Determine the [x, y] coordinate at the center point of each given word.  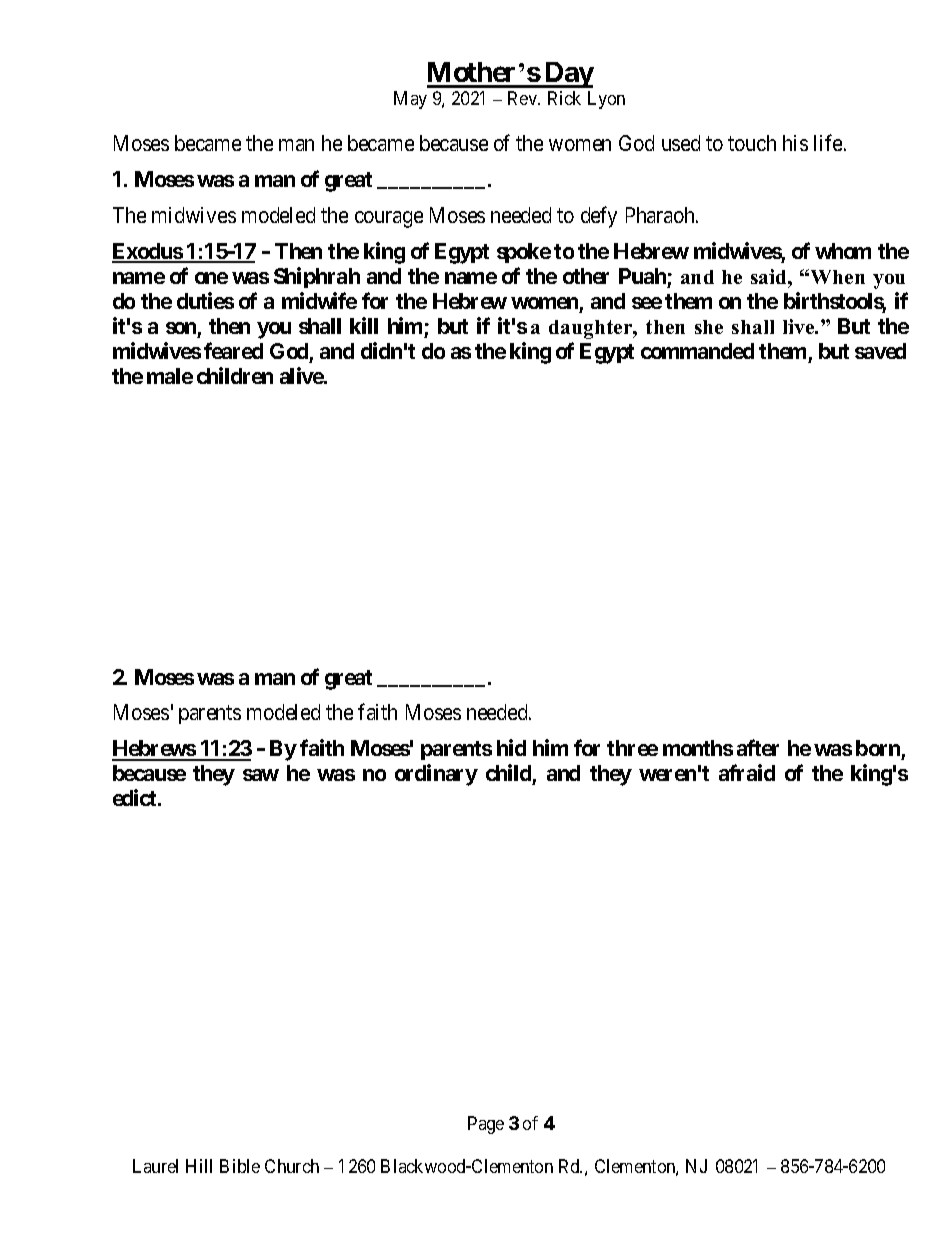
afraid [747, 772]
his [795, 143]
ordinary [436, 775]
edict [136, 797]
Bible [240, 1166]
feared [233, 350]
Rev [523, 98]
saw [261, 775]
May [410, 100]
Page [486, 1125]
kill [364, 325]
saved [880, 351]
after [758, 747]
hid [511, 747]
